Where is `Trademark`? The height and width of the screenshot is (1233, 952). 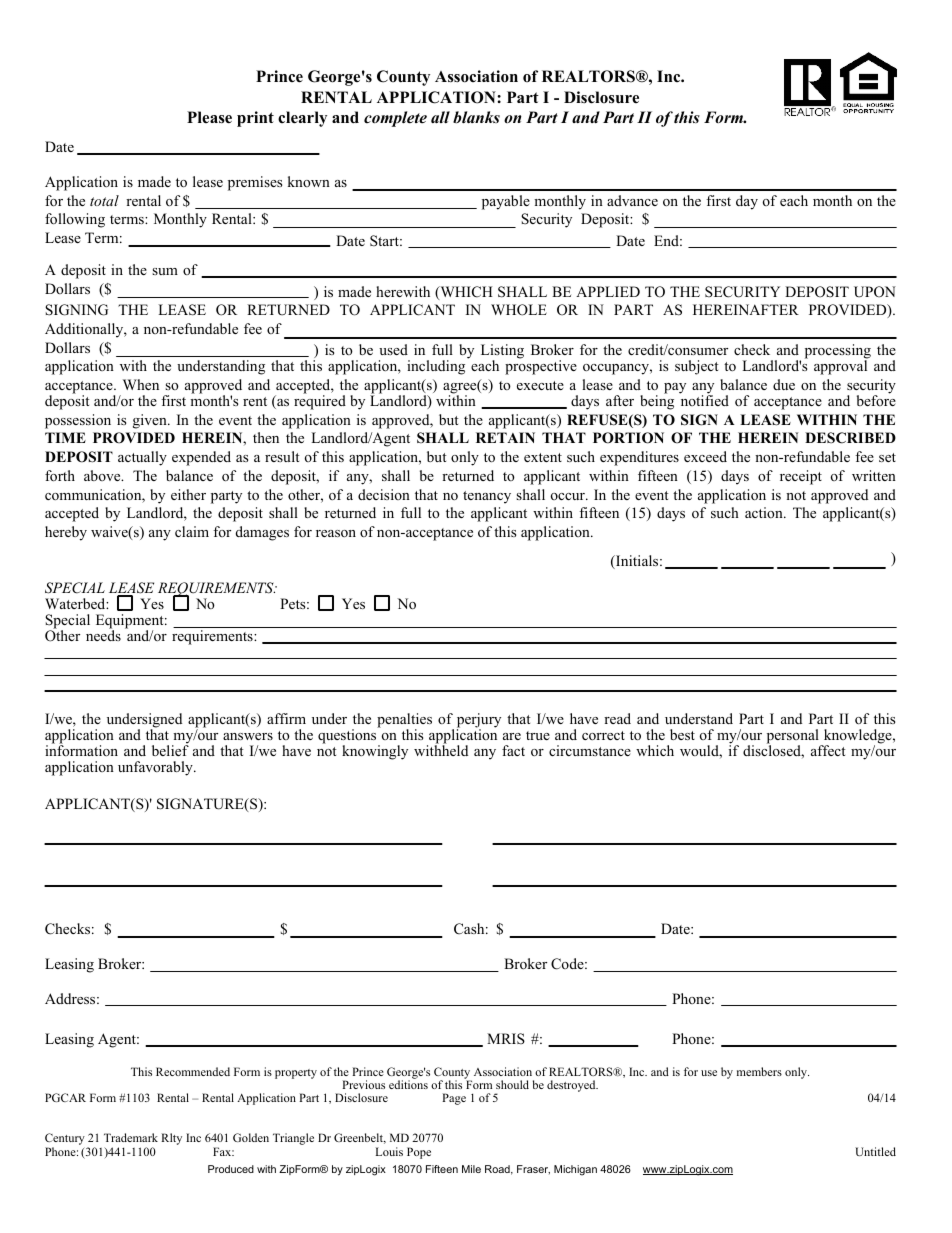 Trademark is located at coordinates (131, 1137).
